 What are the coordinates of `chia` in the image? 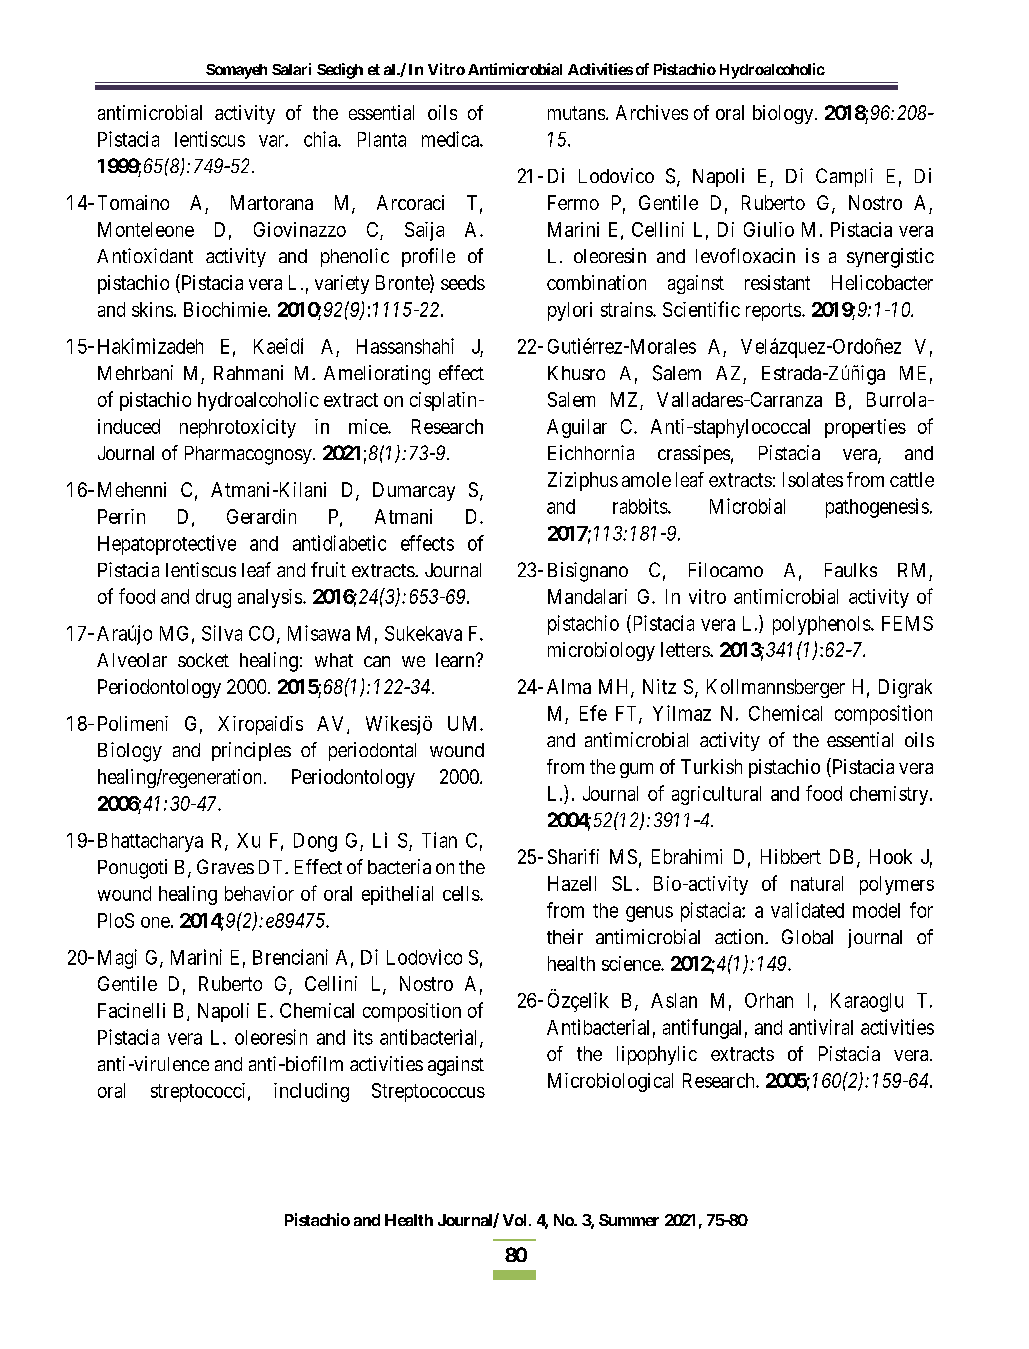 It's located at (321, 139).
